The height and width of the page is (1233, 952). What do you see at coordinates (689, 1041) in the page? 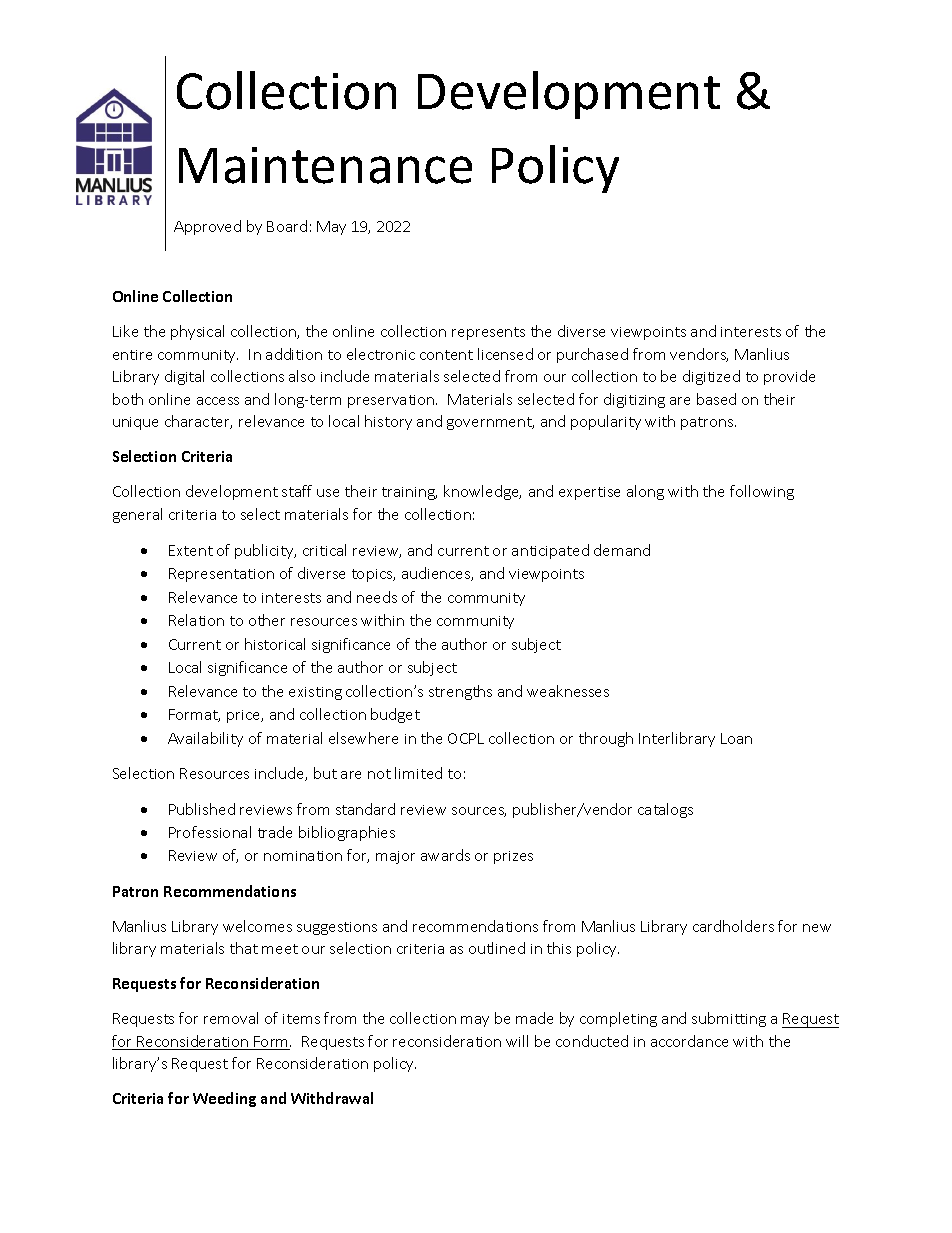
I see `accordance` at bounding box center [689, 1041].
